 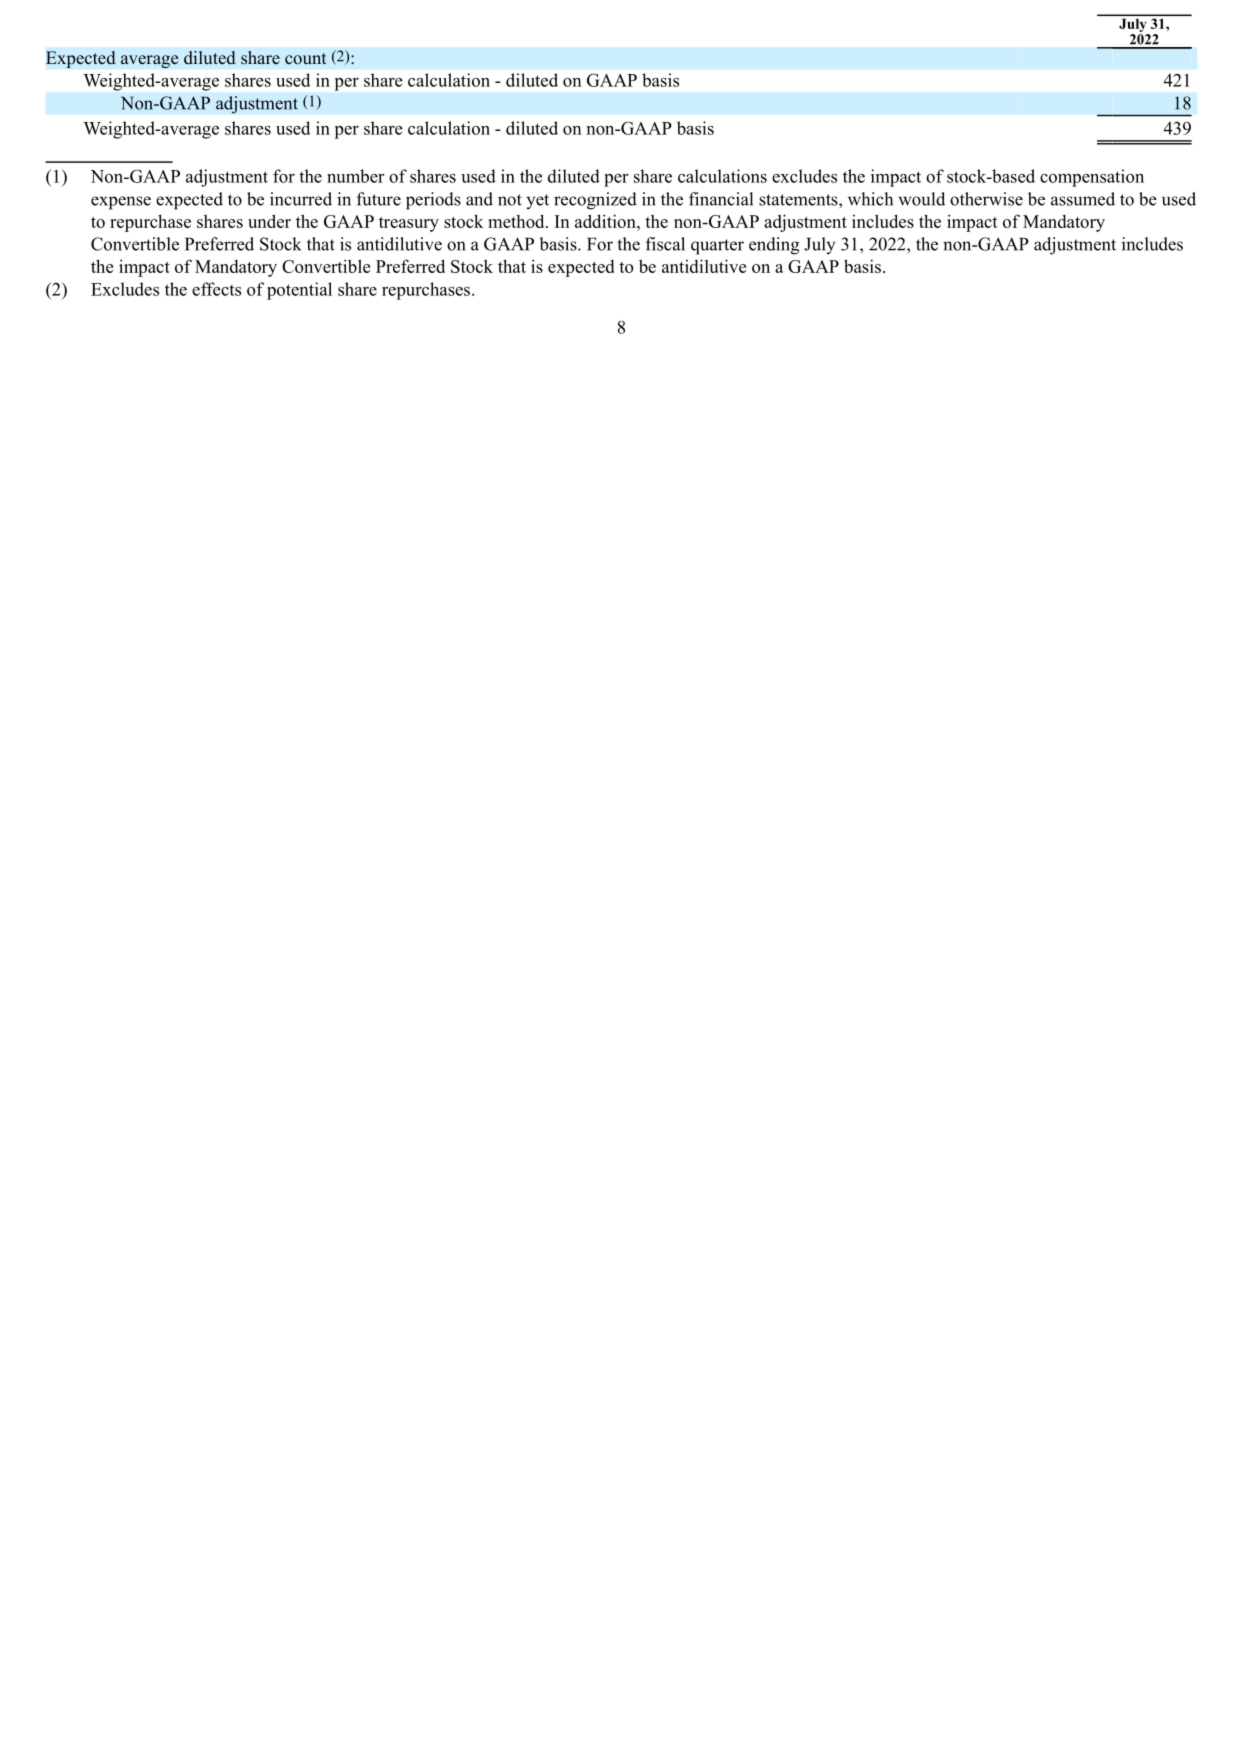 What do you see at coordinates (299, 291) in the image?
I see `potential` at bounding box center [299, 291].
